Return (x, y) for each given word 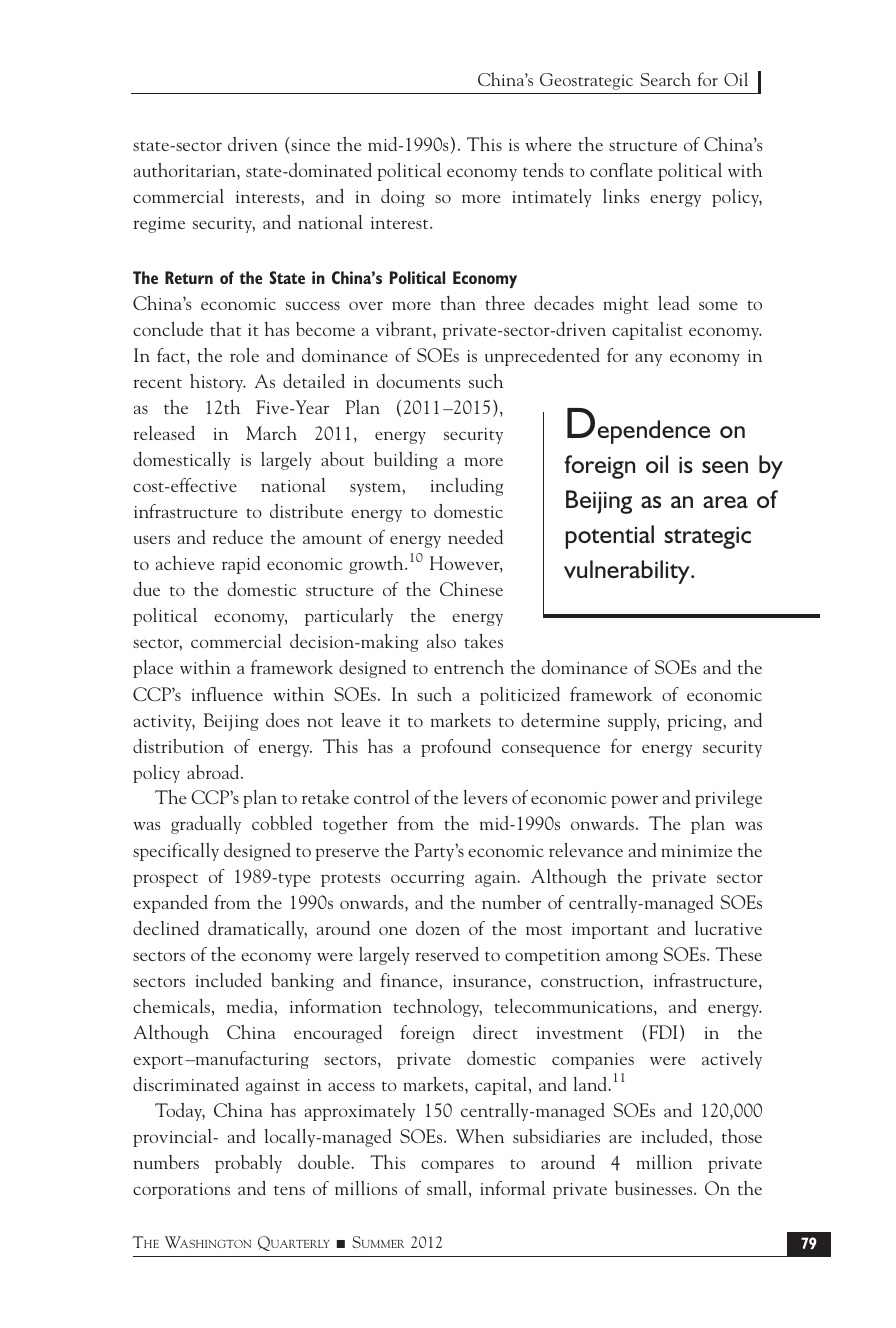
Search (665, 79)
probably (248, 1164)
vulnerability (628, 572)
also (441, 641)
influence (227, 694)
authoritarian (186, 171)
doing (403, 198)
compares (457, 1166)
